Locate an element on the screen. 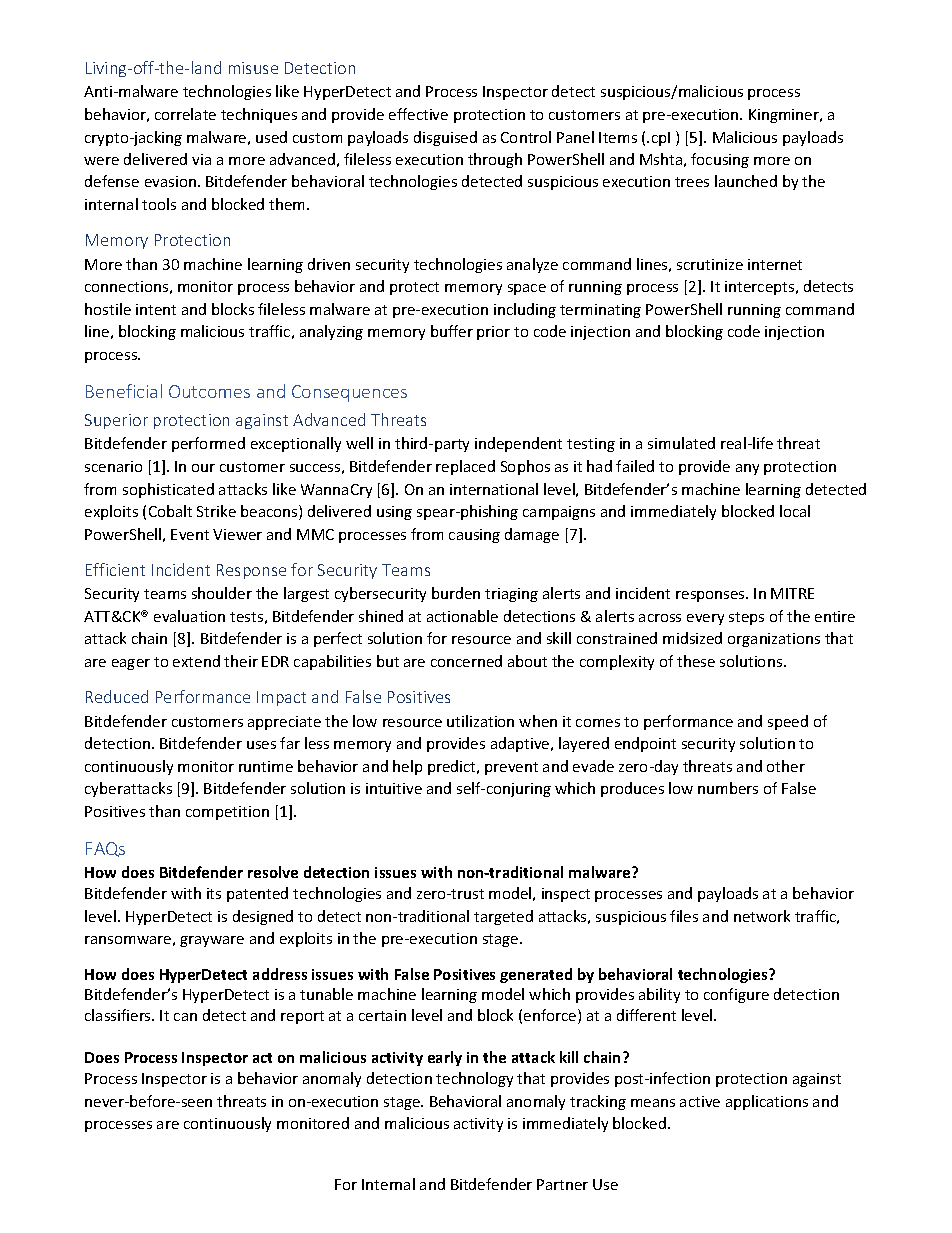  launched is located at coordinates (746, 181).
